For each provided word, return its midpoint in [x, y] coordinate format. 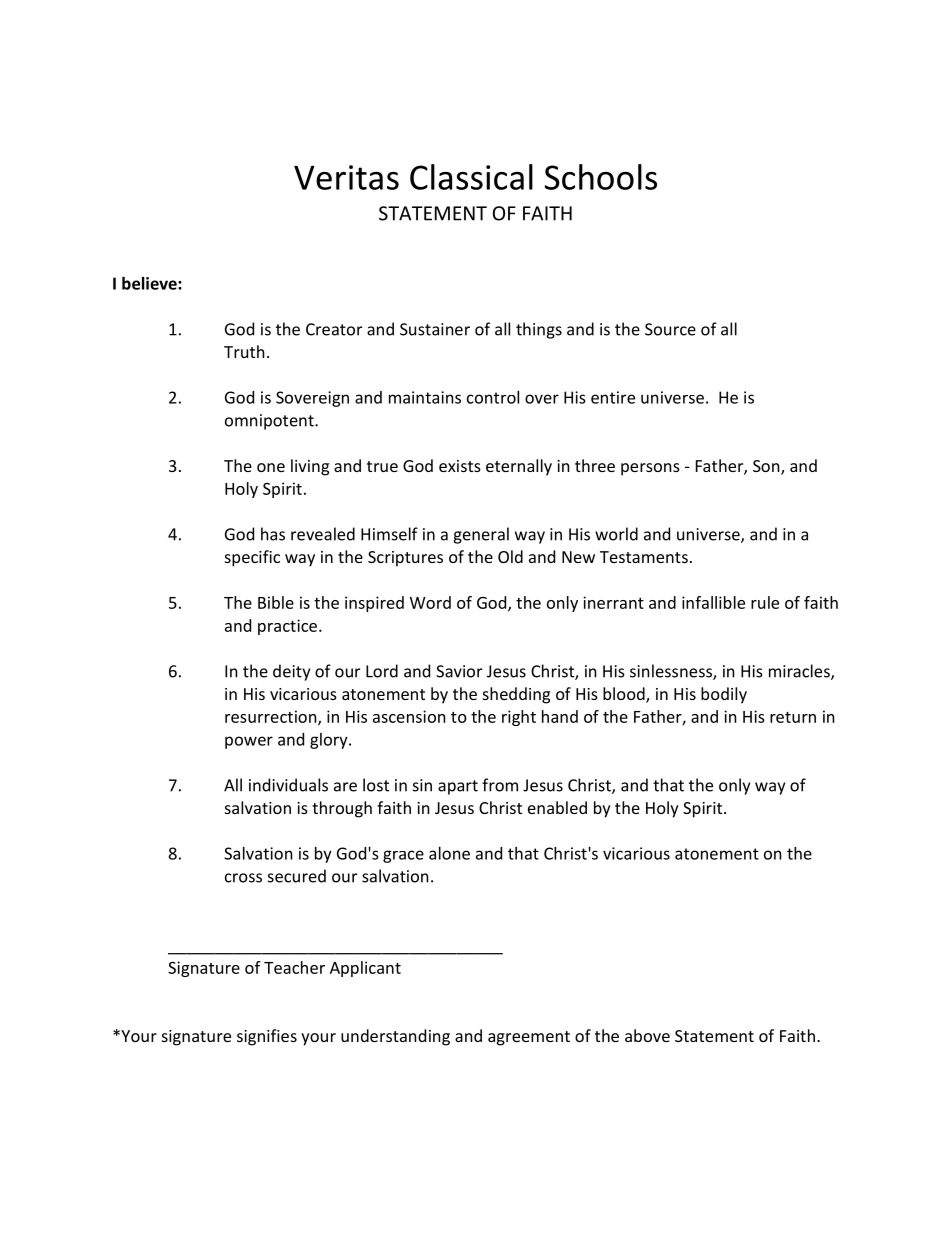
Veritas [346, 177]
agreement [529, 1038]
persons [650, 469]
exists [460, 466]
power [249, 742]
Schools [601, 177]
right [519, 718]
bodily [724, 695]
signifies [267, 1037]
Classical [471, 177]
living [310, 467]
